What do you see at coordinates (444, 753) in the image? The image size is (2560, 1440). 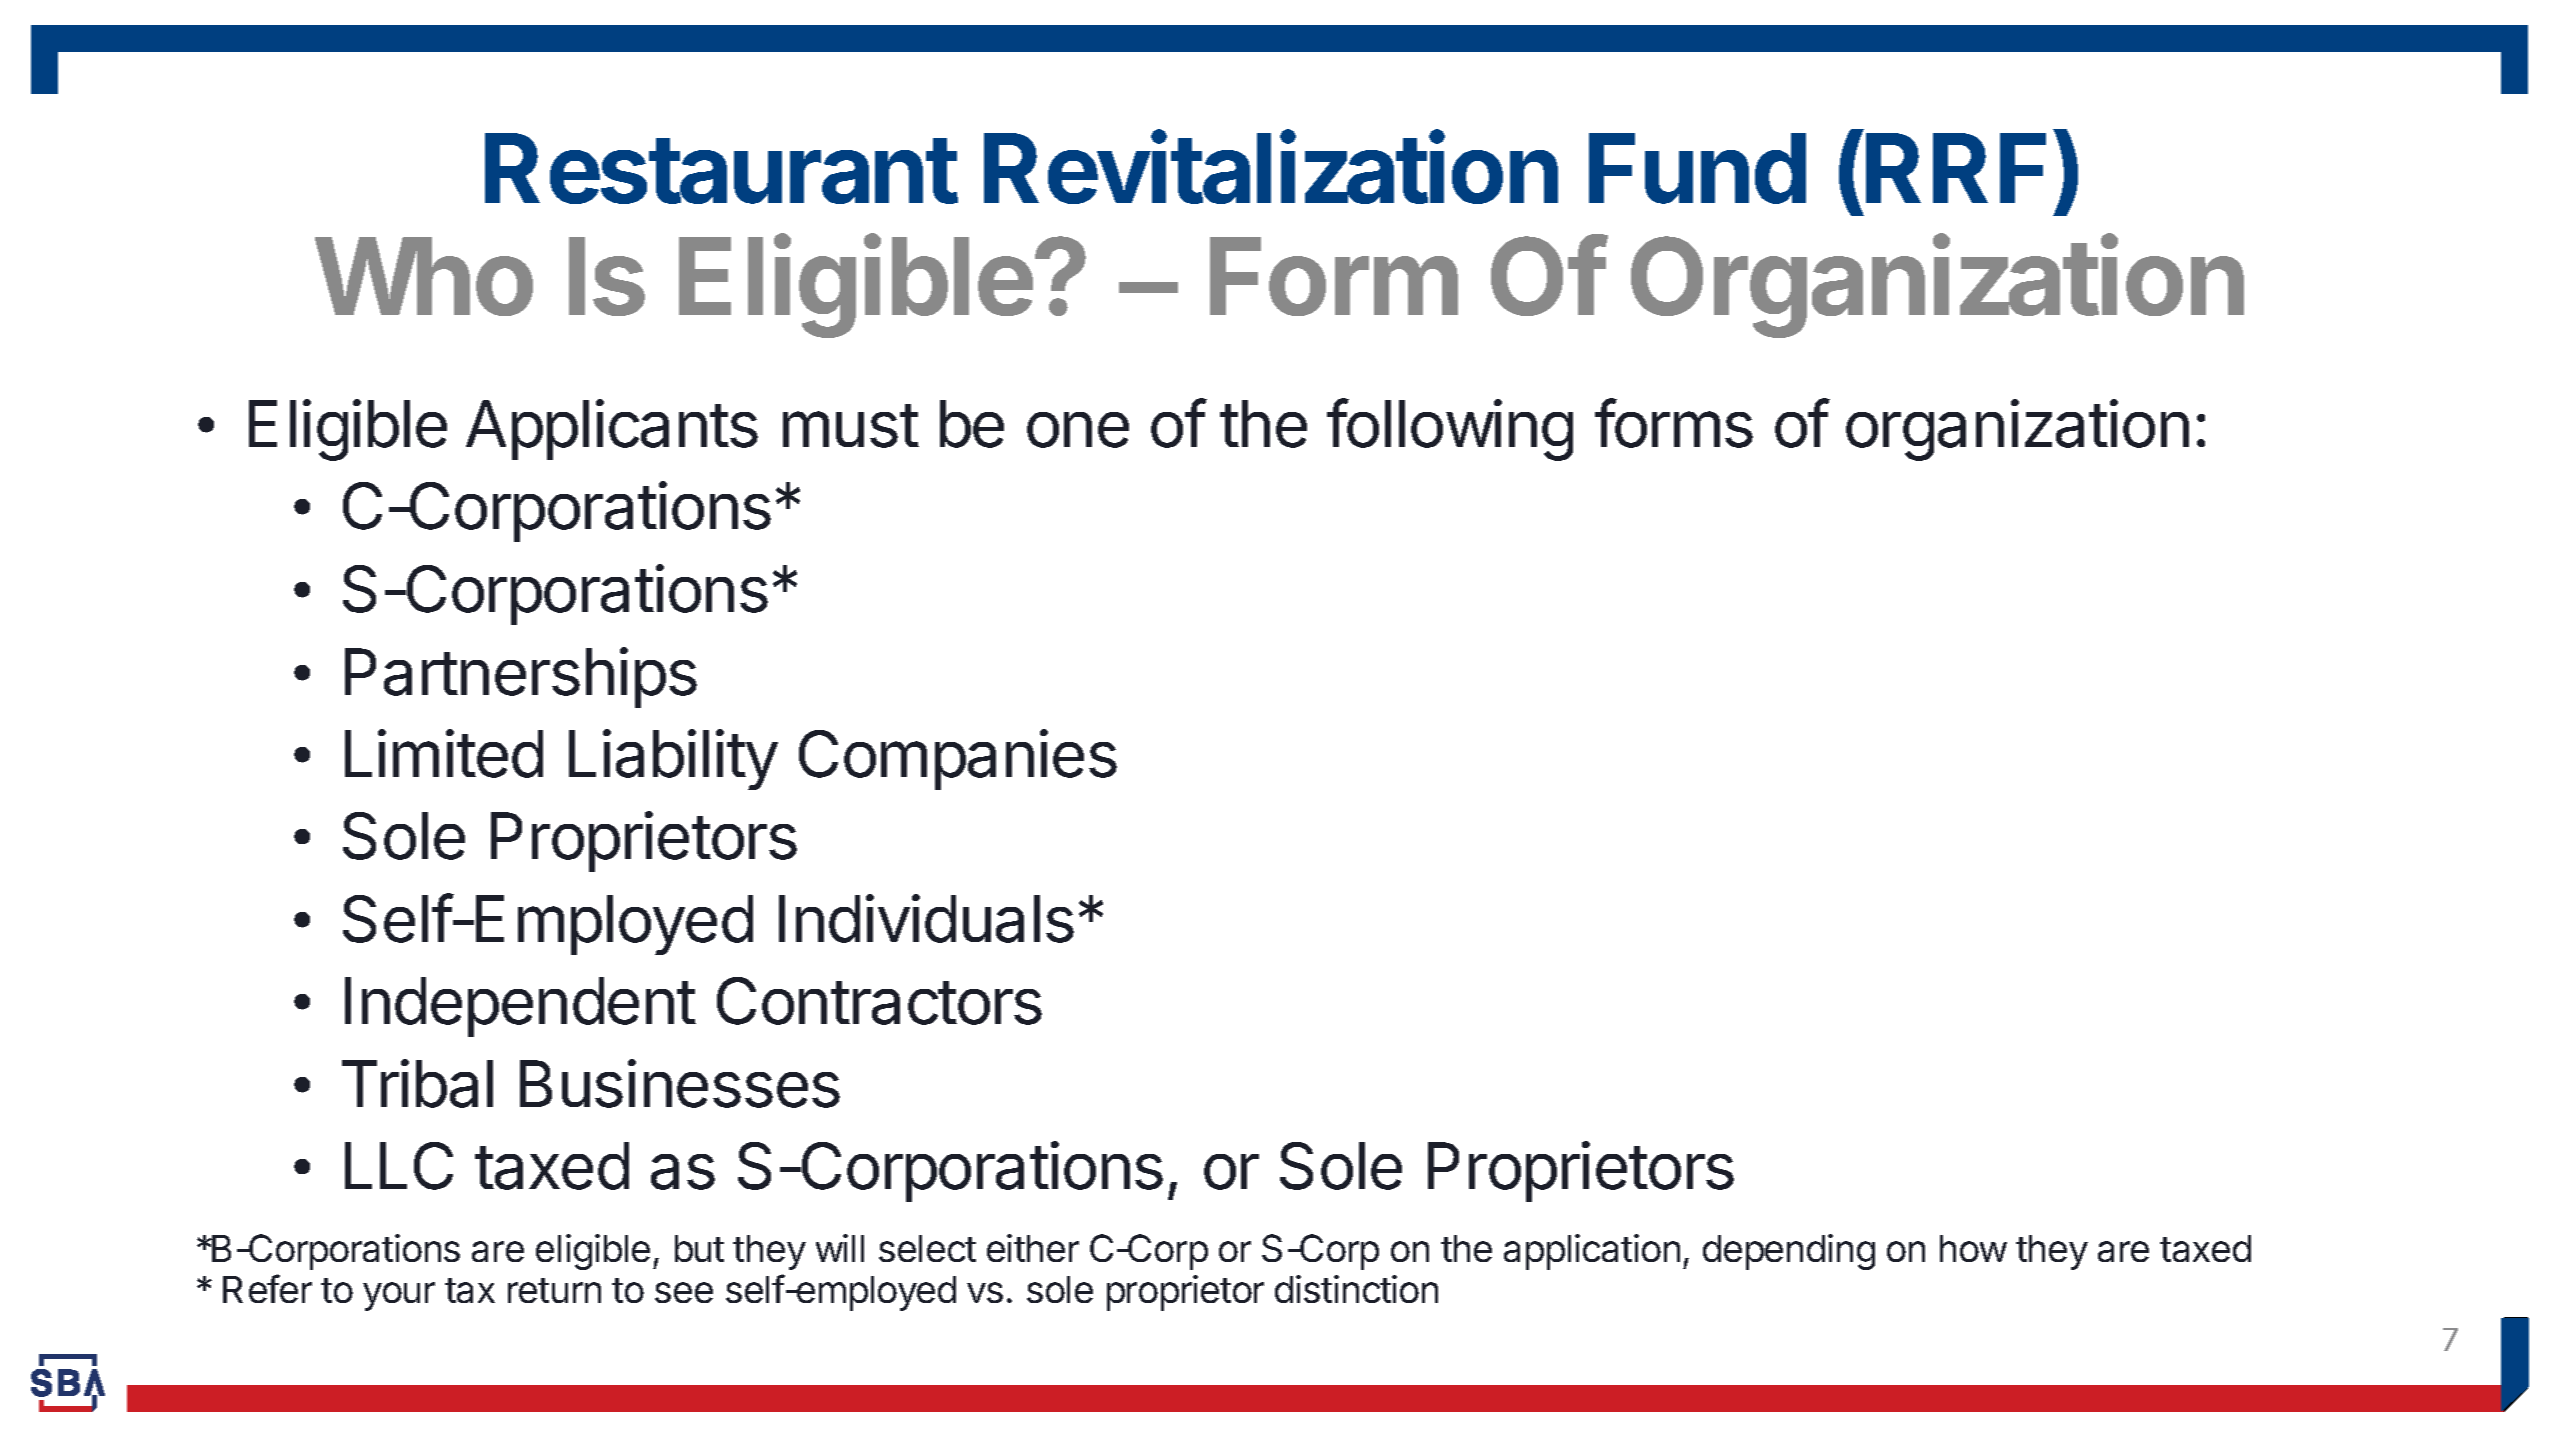 I see `Limited` at bounding box center [444, 753].
